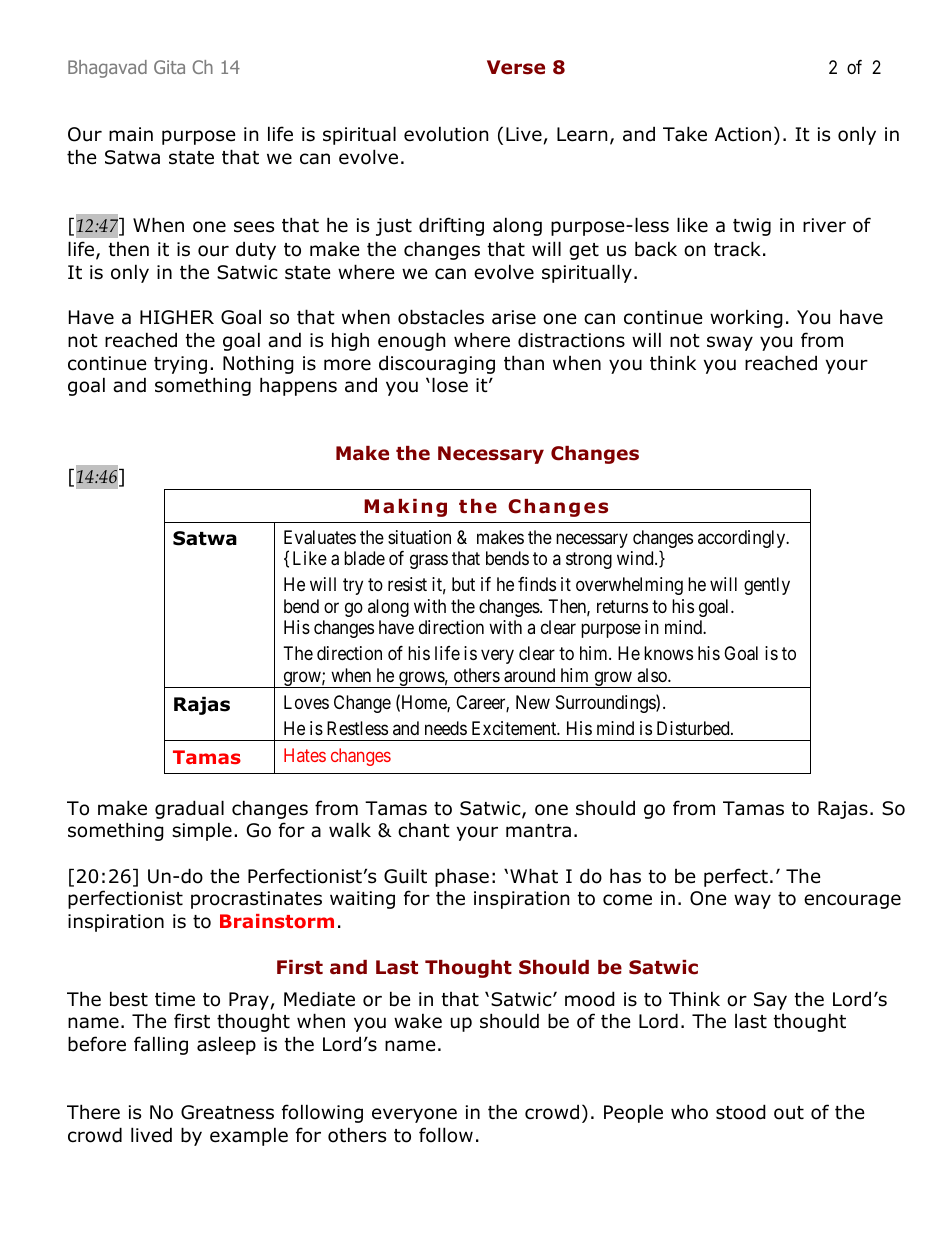 The height and width of the image is (1233, 952). What do you see at coordinates (227, 1112) in the image?
I see `Greatness` at bounding box center [227, 1112].
